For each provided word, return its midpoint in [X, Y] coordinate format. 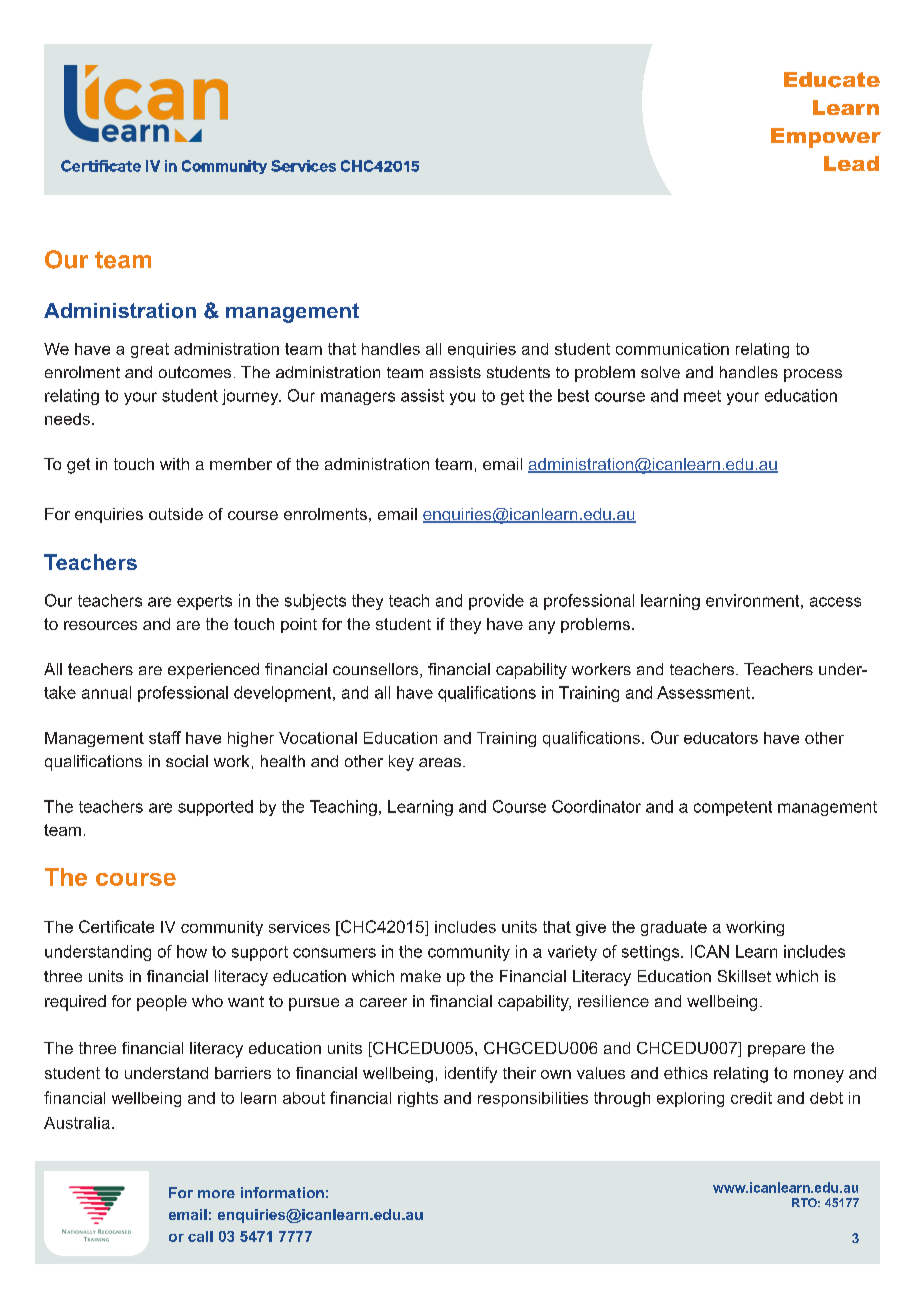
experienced [213, 671]
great [150, 350]
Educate [832, 80]
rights [418, 1099]
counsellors [377, 670]
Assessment [705, 692]
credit [751, 1098]
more [216, 1194]
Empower [826, 138]
